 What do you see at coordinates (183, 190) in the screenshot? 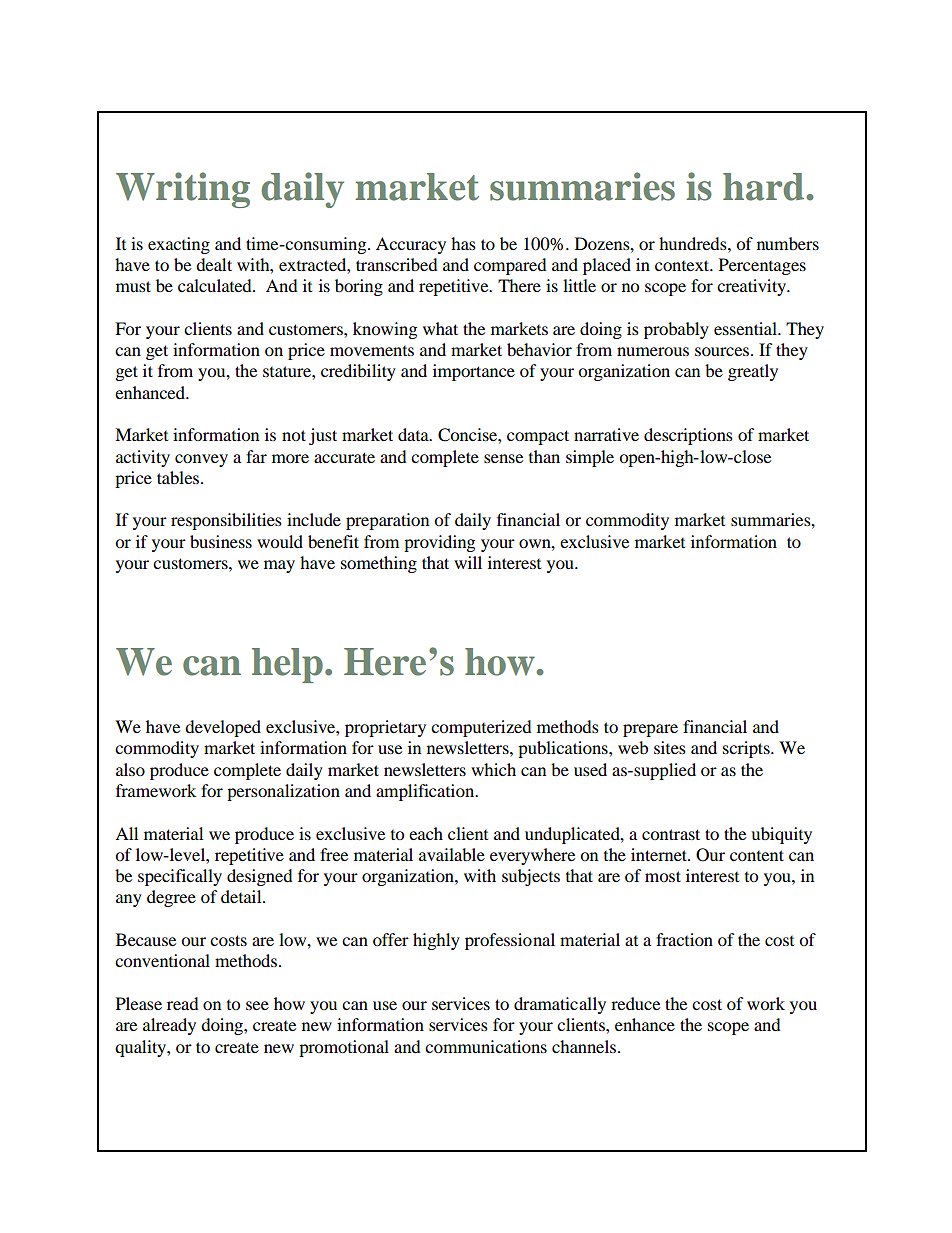
I see `Writing` at bounding box center [183, 190].
